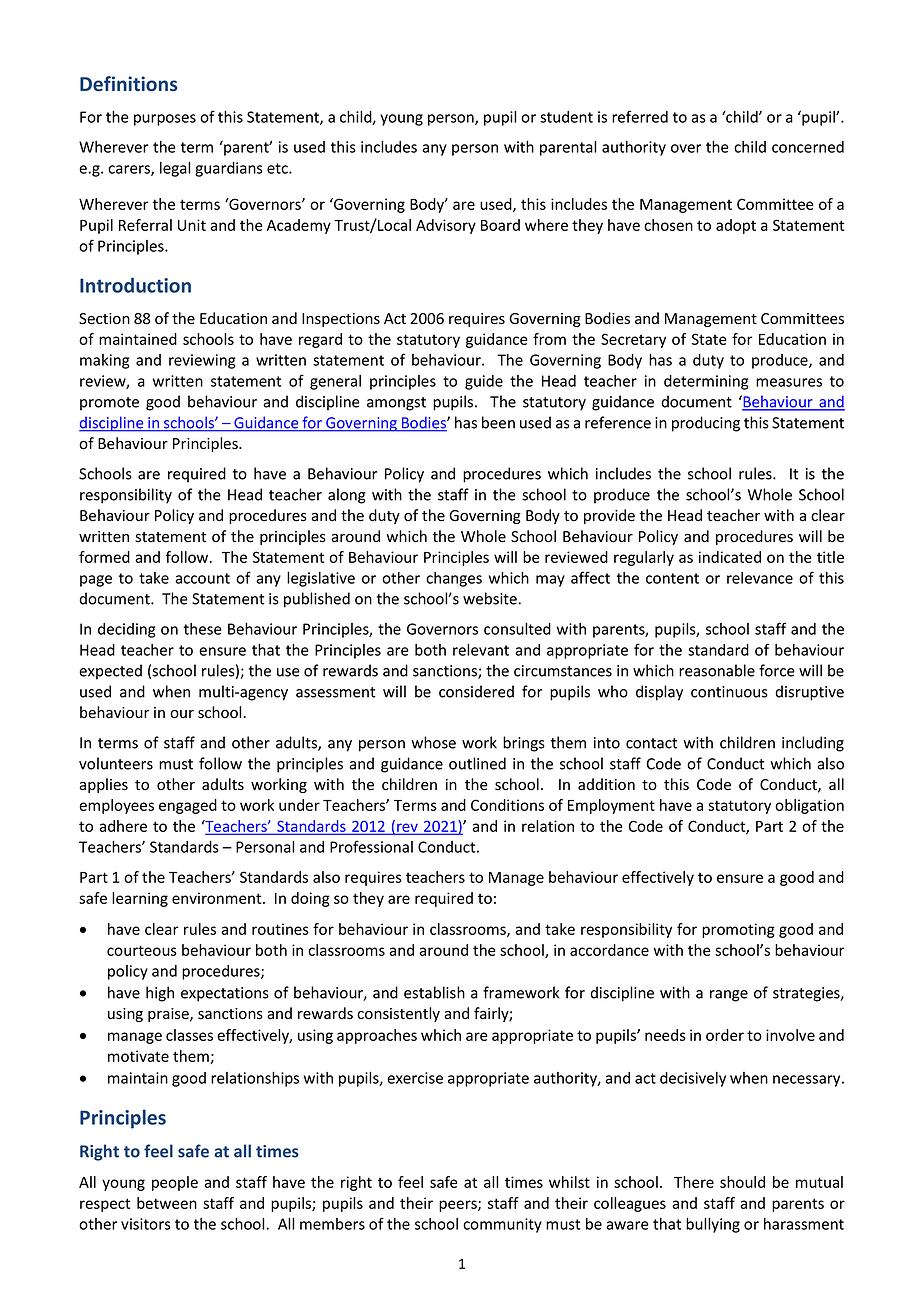  I want to click on peers, so click(459, 1206).
